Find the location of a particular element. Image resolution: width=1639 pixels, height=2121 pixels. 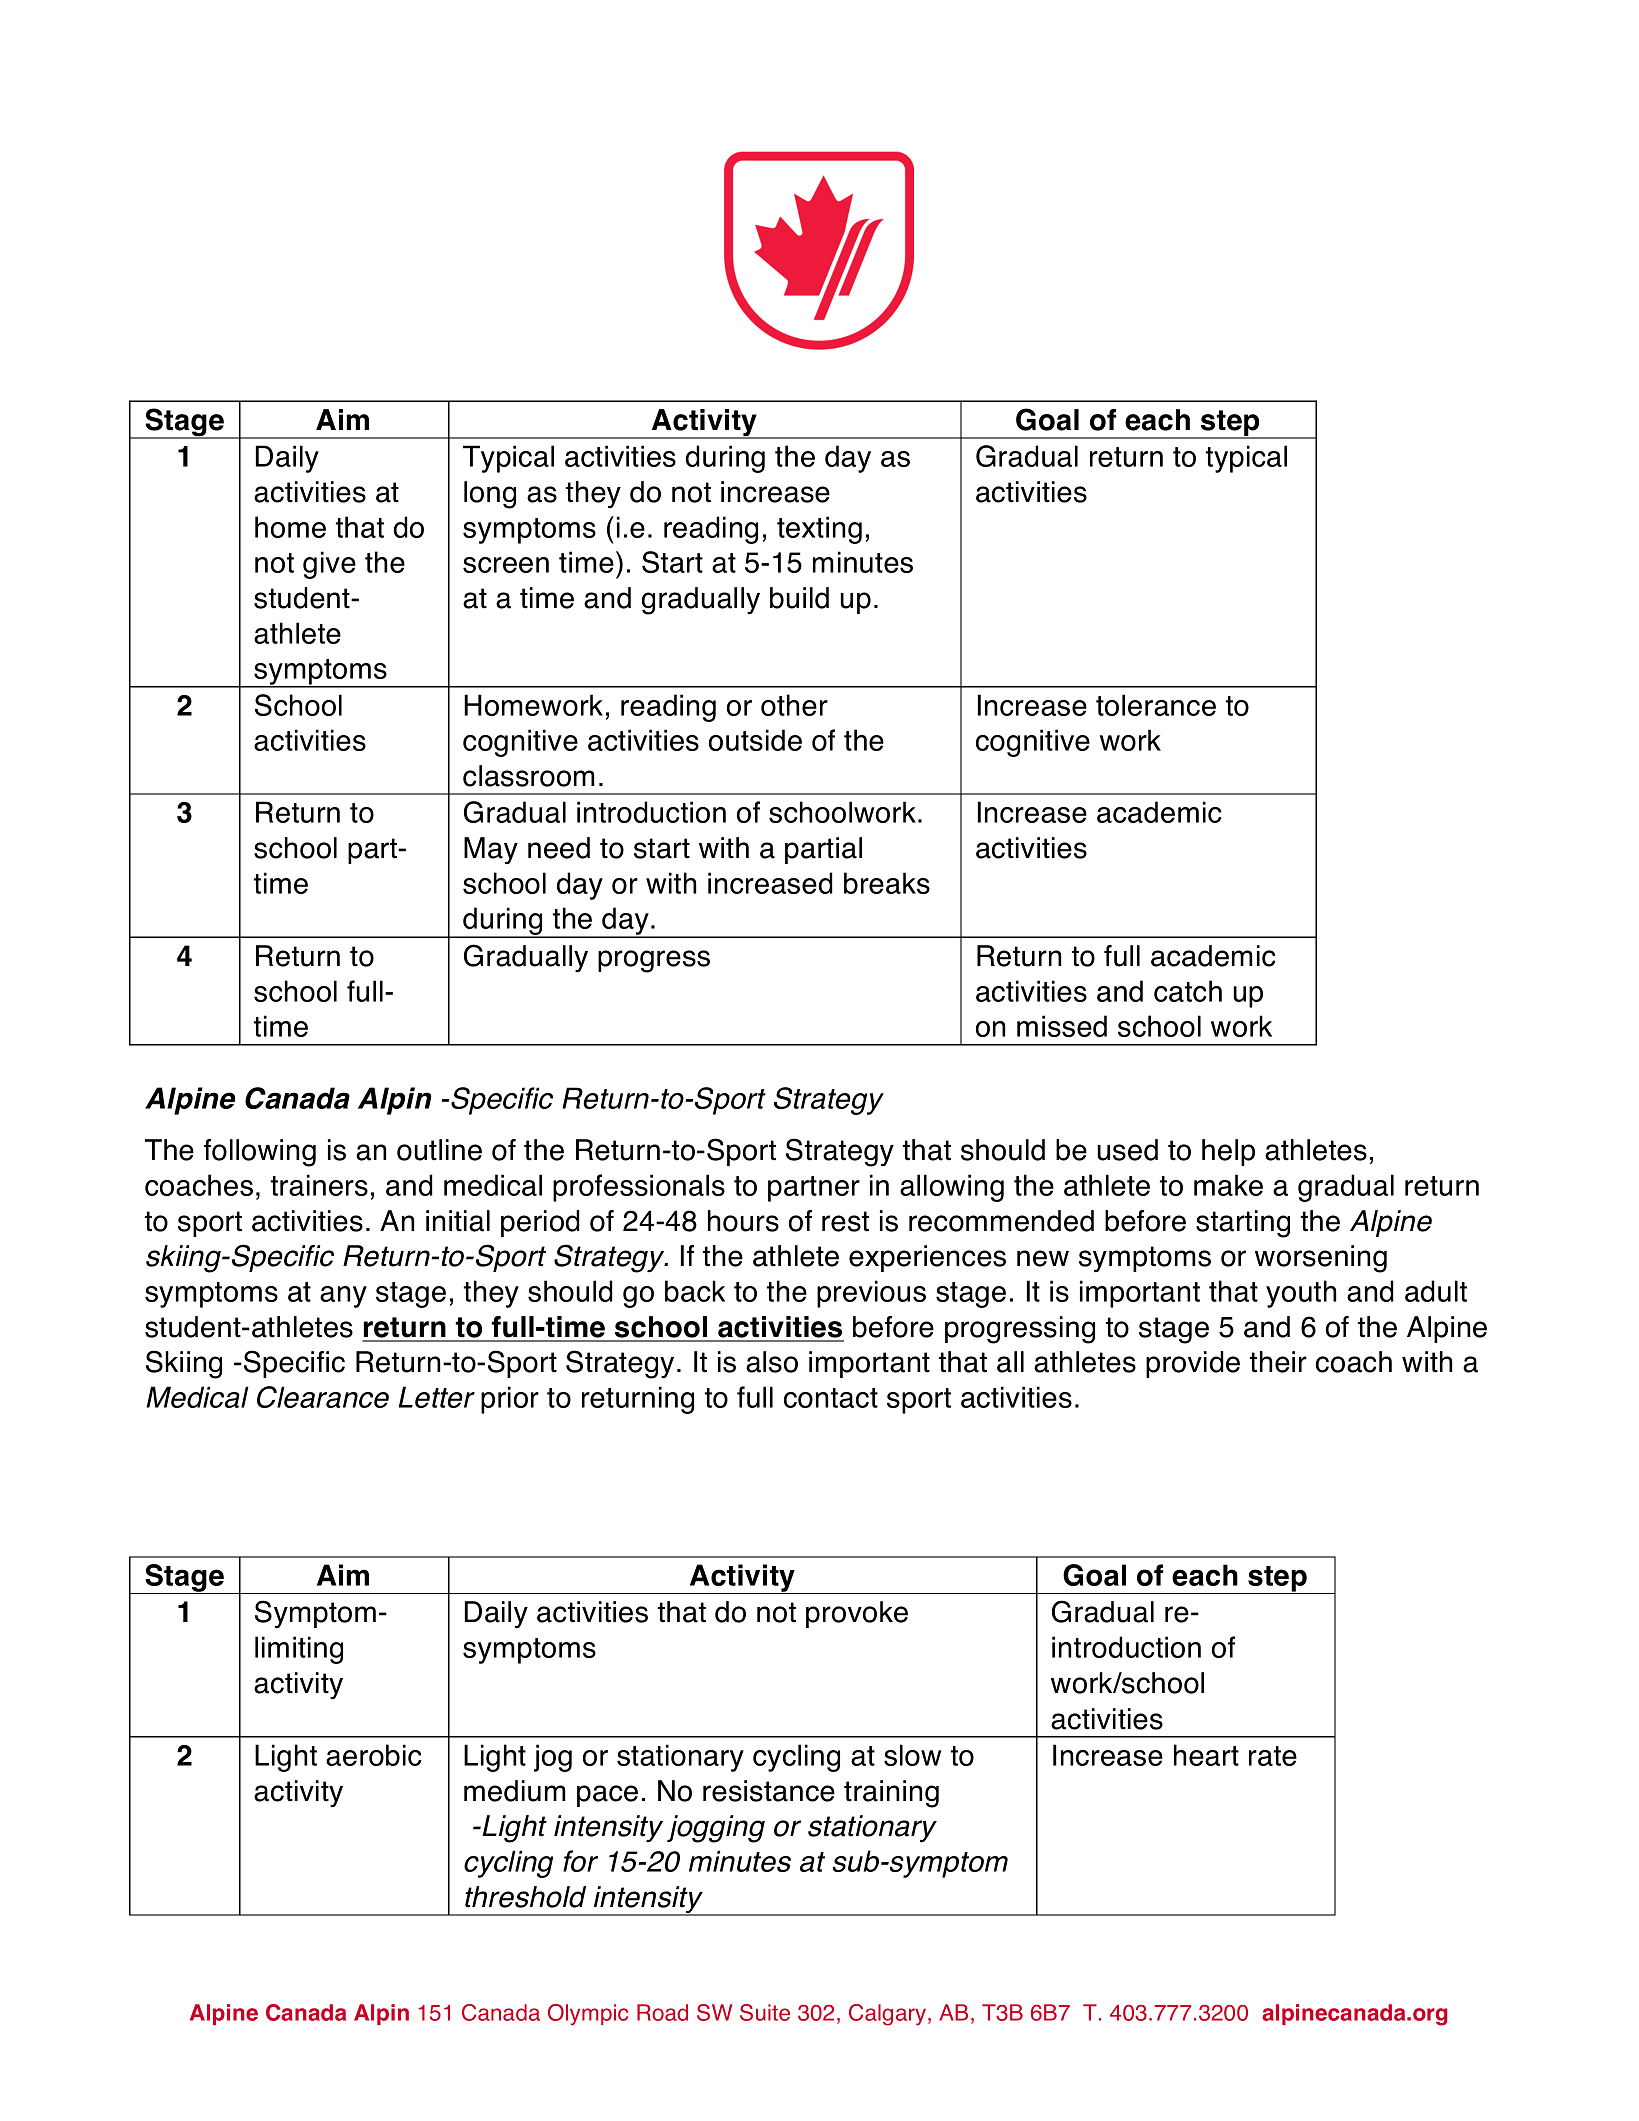

Suite is located at coordinates (765, 2012).
